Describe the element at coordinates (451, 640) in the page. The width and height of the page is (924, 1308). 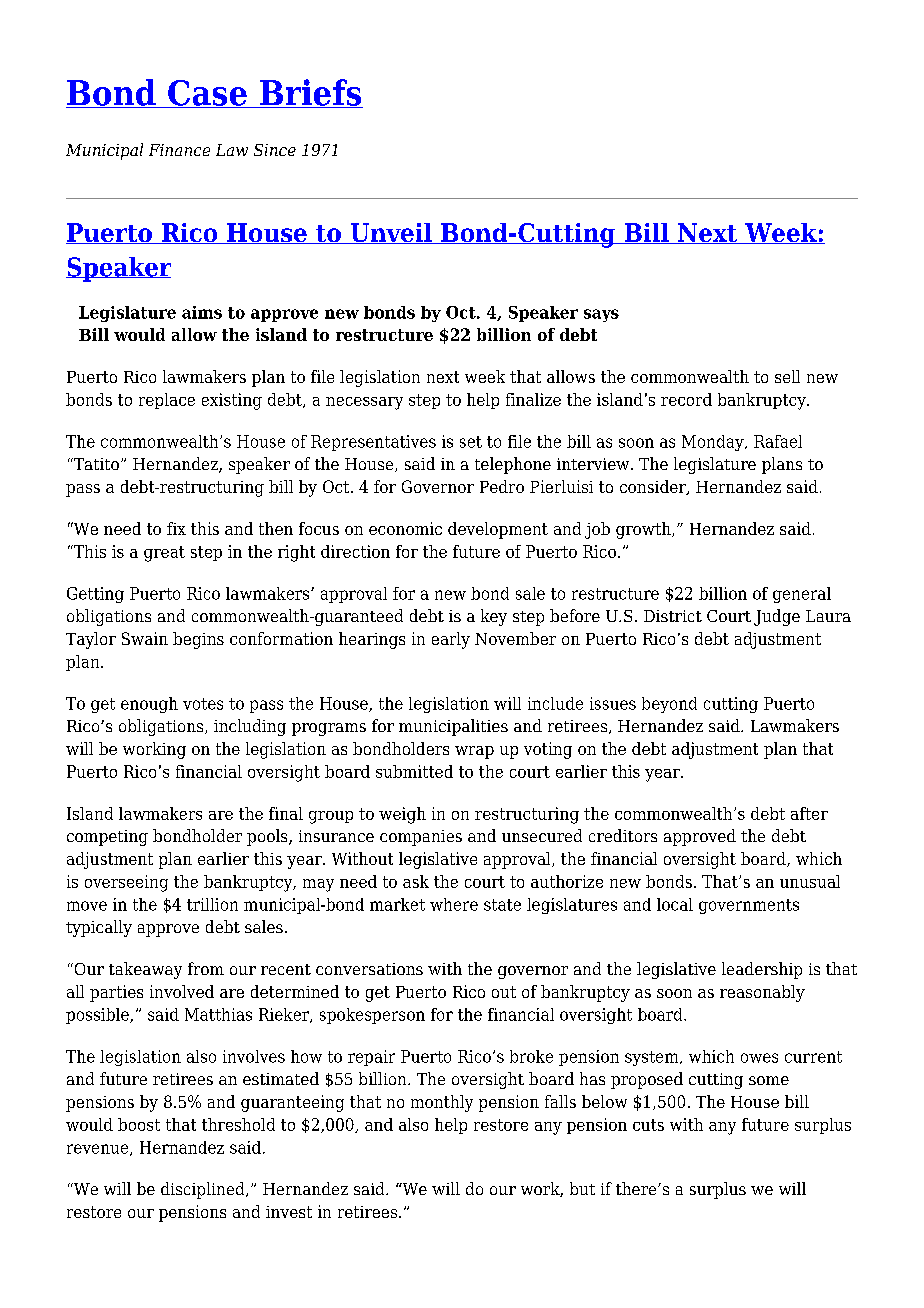
I see `early` at that location.
